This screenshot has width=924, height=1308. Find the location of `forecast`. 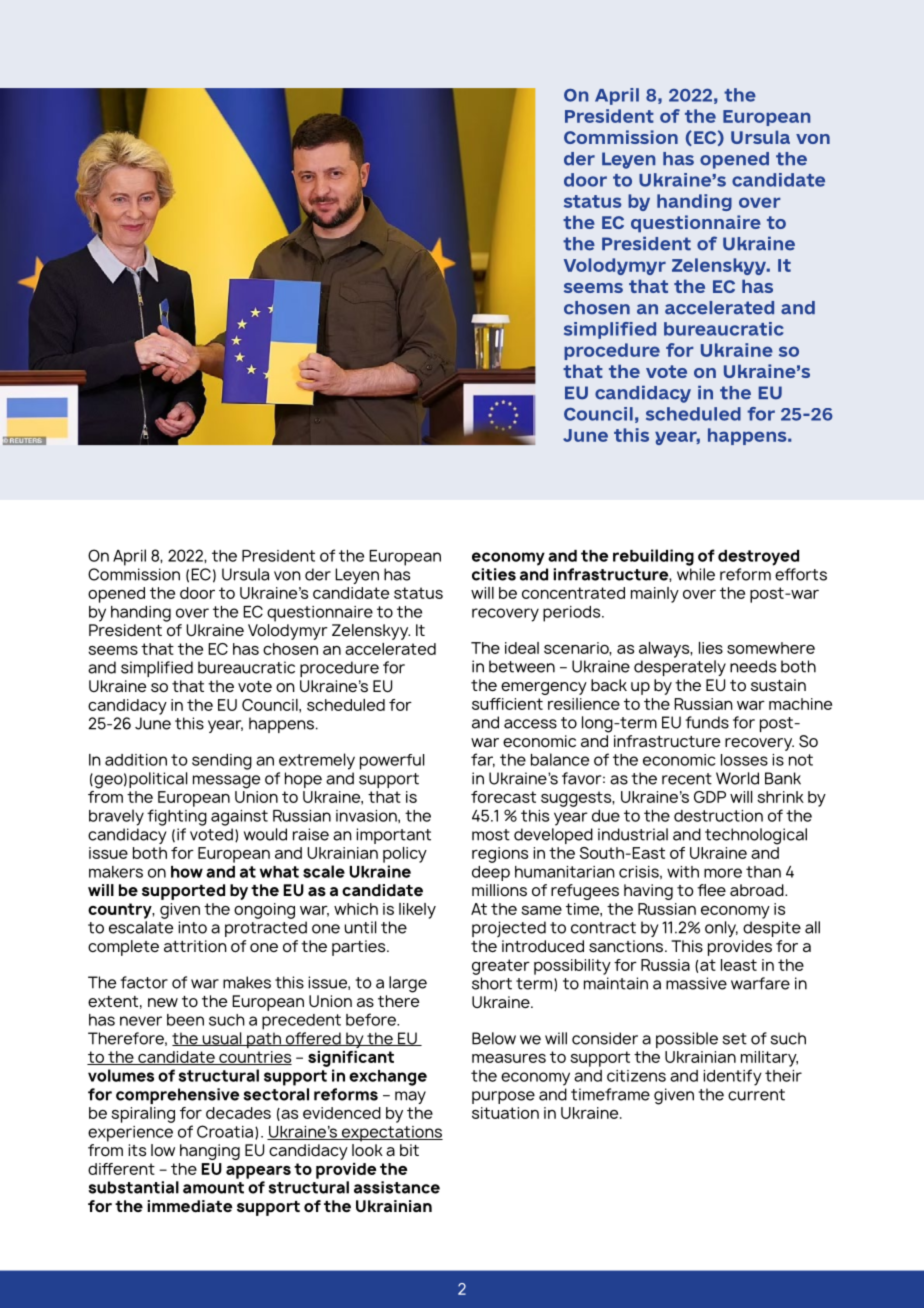

forecast is located at coordinates (503, 797).
